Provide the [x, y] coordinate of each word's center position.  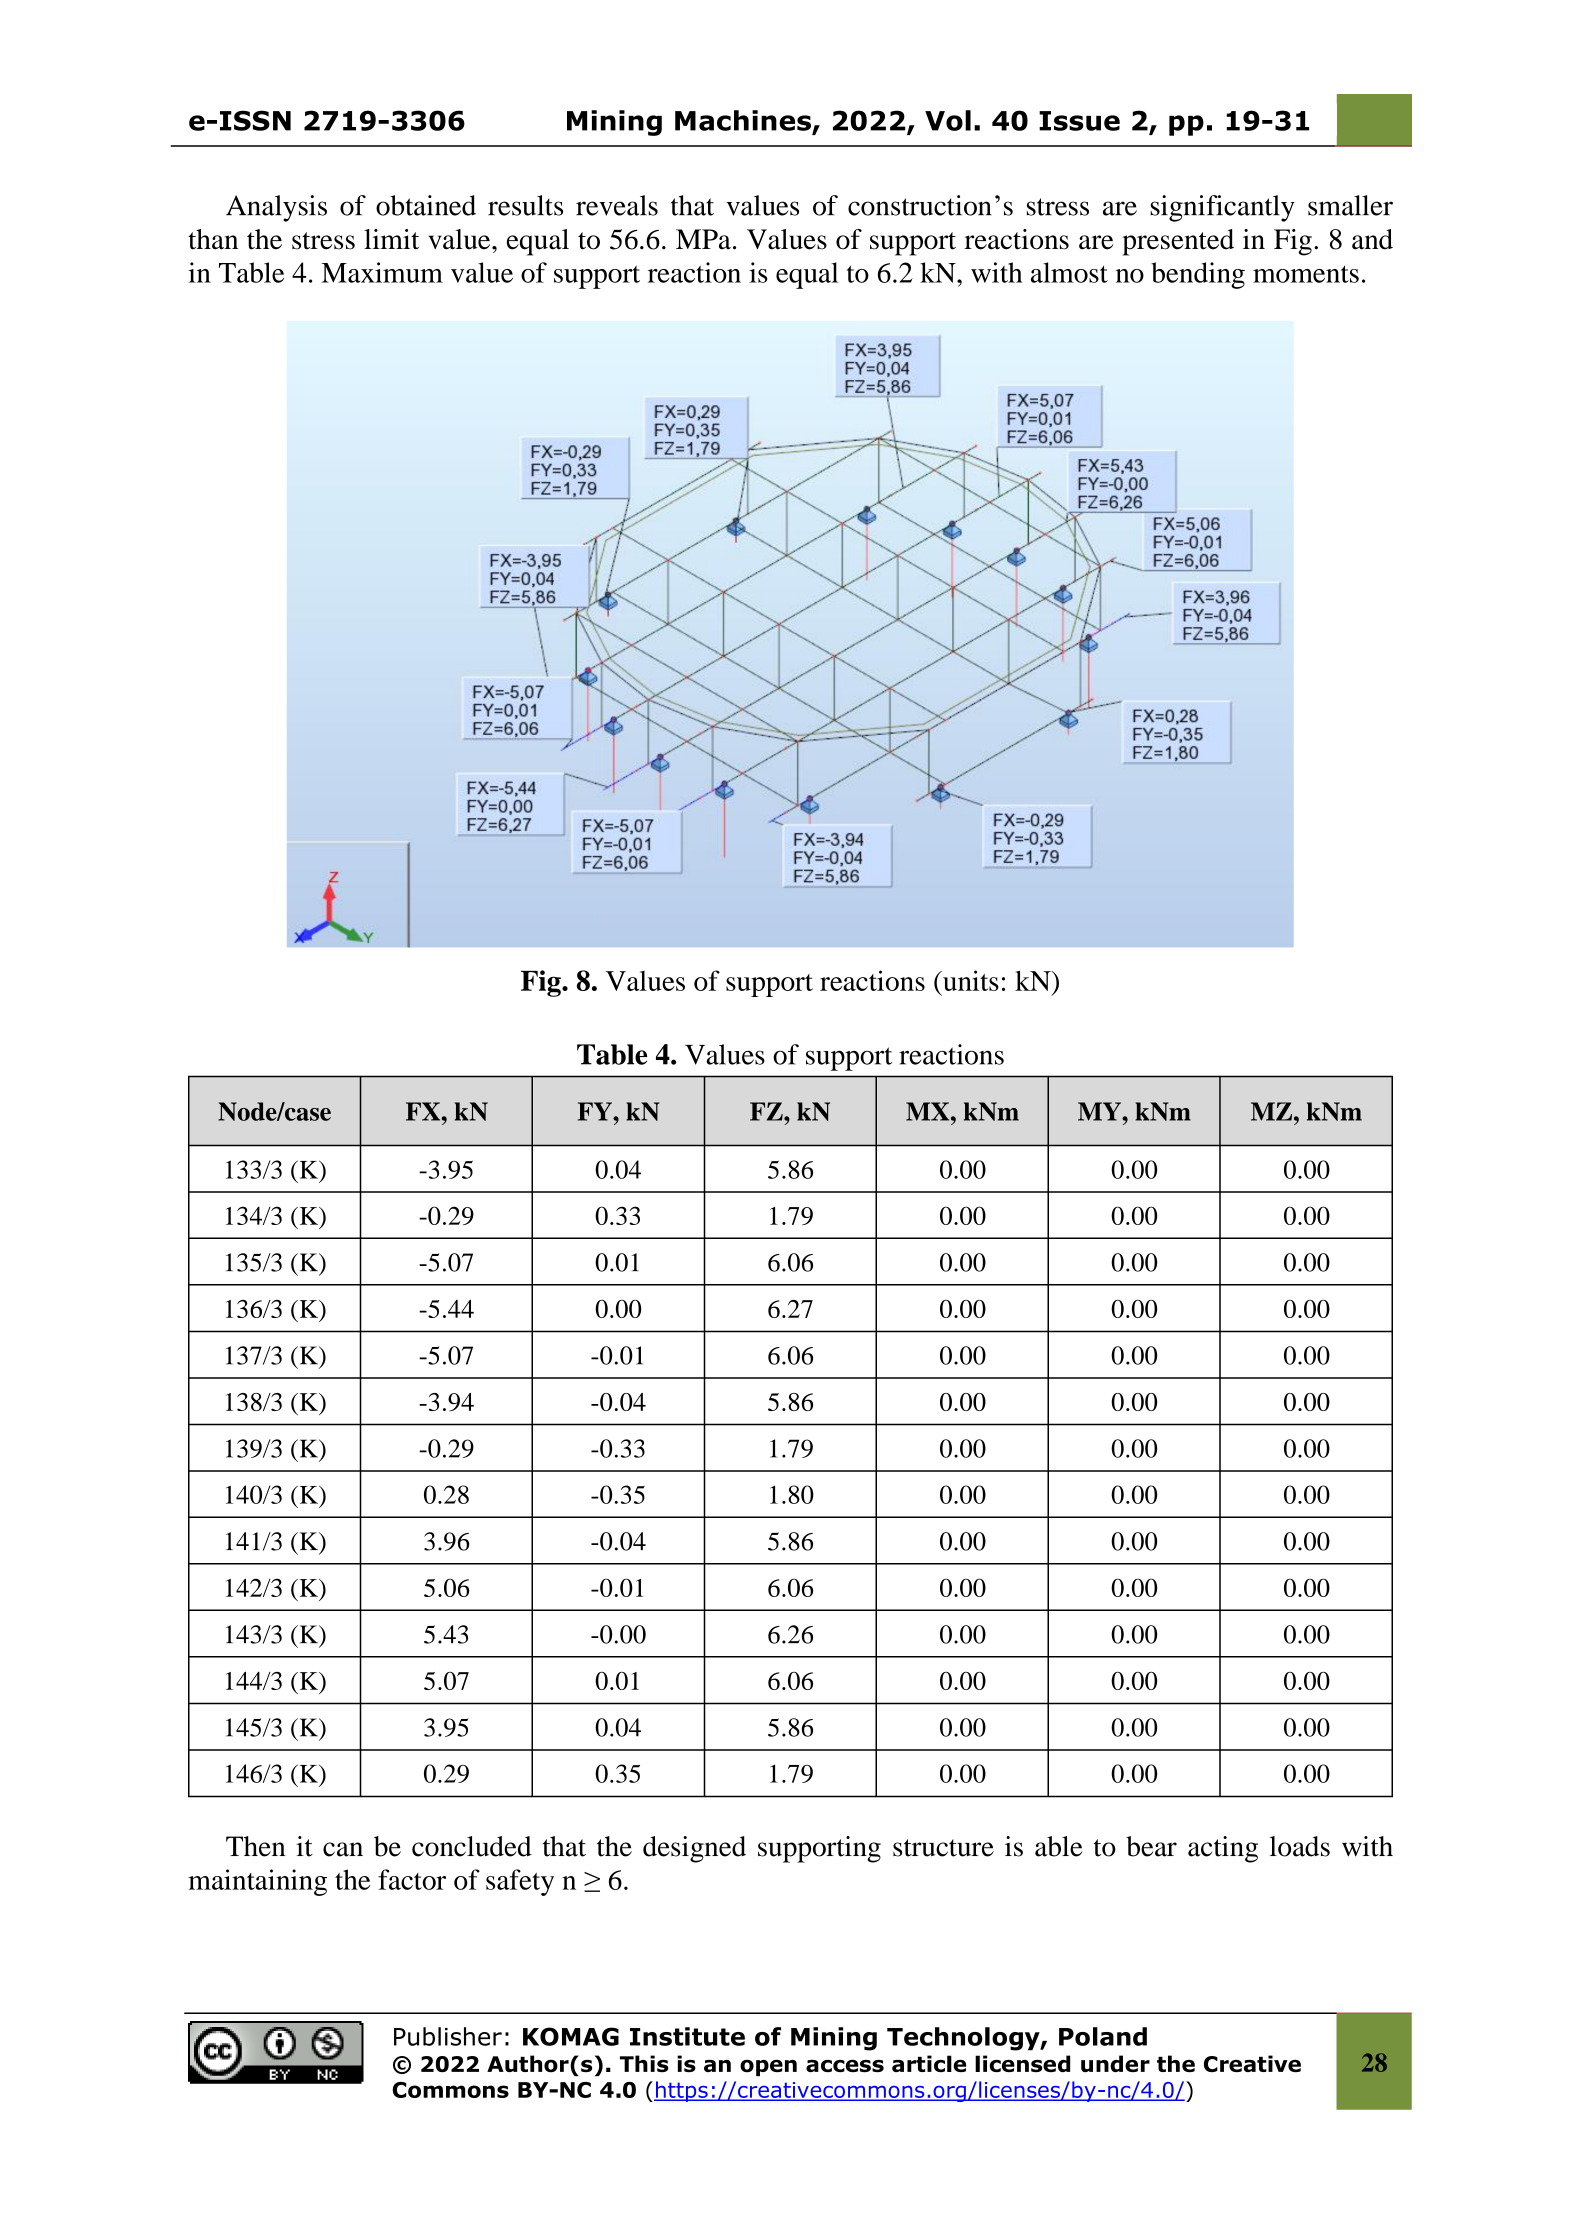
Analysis [276, 208]
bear [1151, 1846]
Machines [743, 120]
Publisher [448, 2036]
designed [694, 1849]
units [970, 980]
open [768, 2067]
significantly [1222, 208]
